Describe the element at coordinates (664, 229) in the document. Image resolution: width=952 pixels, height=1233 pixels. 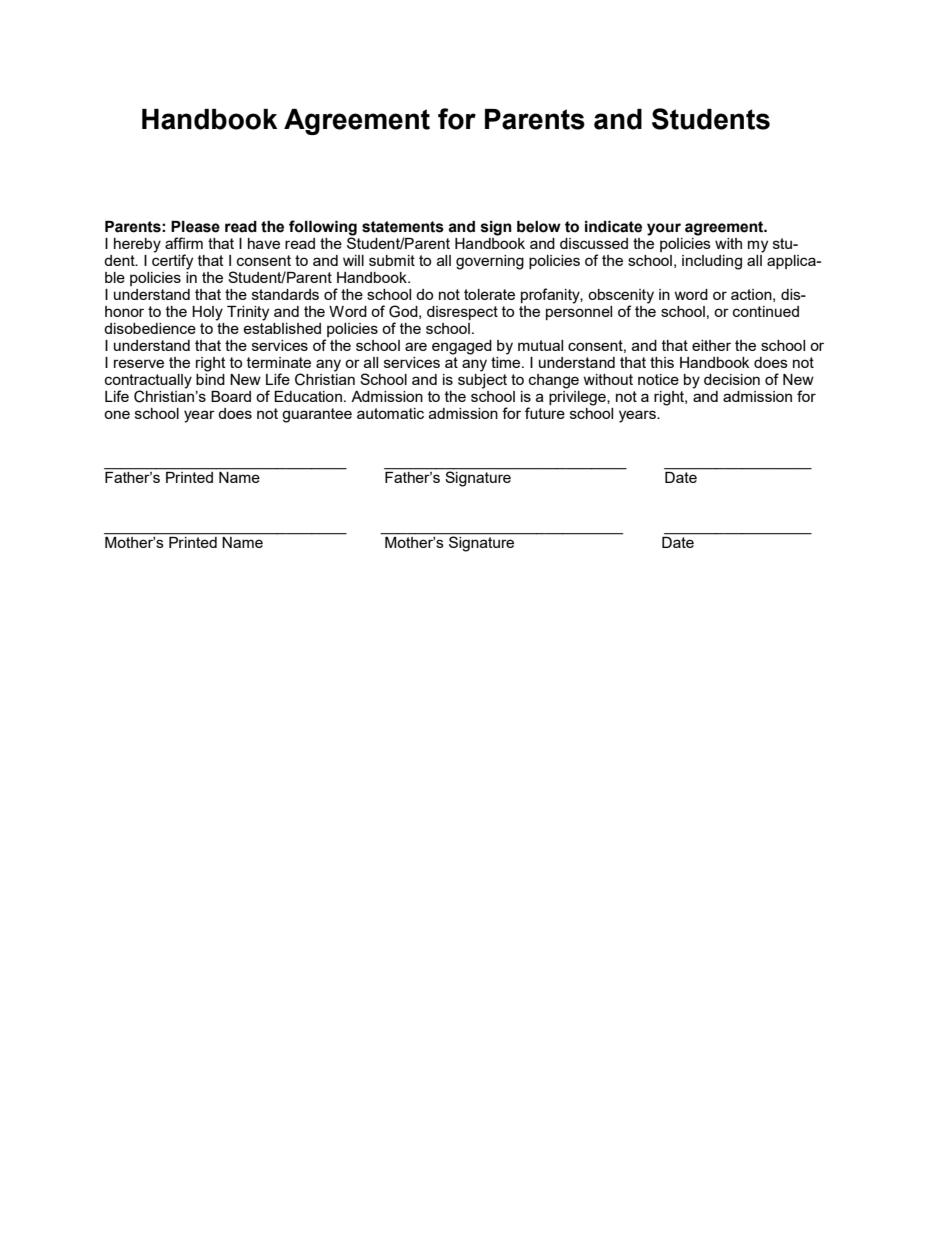
I see `your` at that location.
